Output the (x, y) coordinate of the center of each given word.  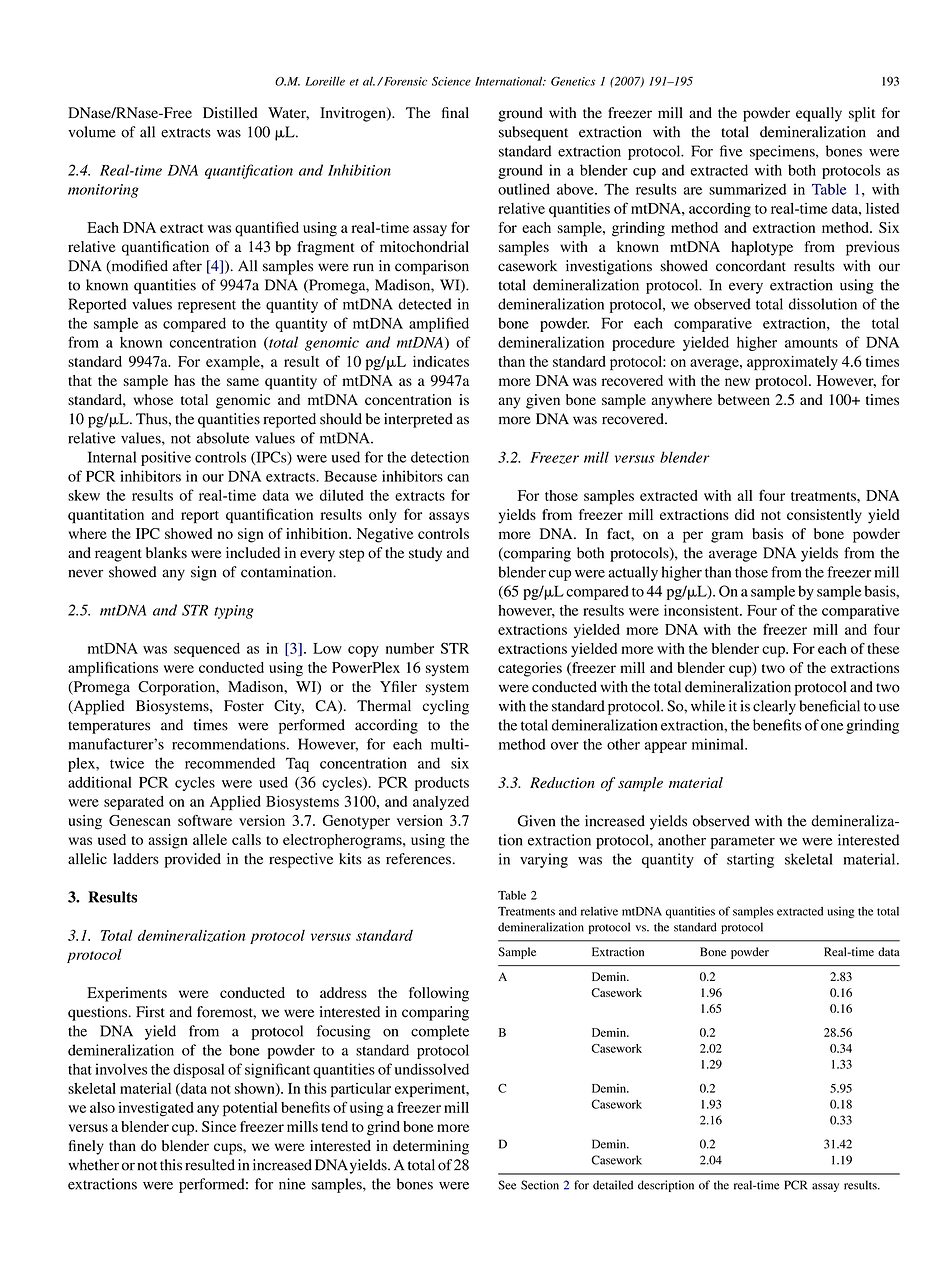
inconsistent (702, 610)
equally (819, 114)
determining (431, 1147)
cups (229, 1149)
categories (530, 669)
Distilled (230, 113)
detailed (613, 1185)
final (455, 112)
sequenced (207, 649)
